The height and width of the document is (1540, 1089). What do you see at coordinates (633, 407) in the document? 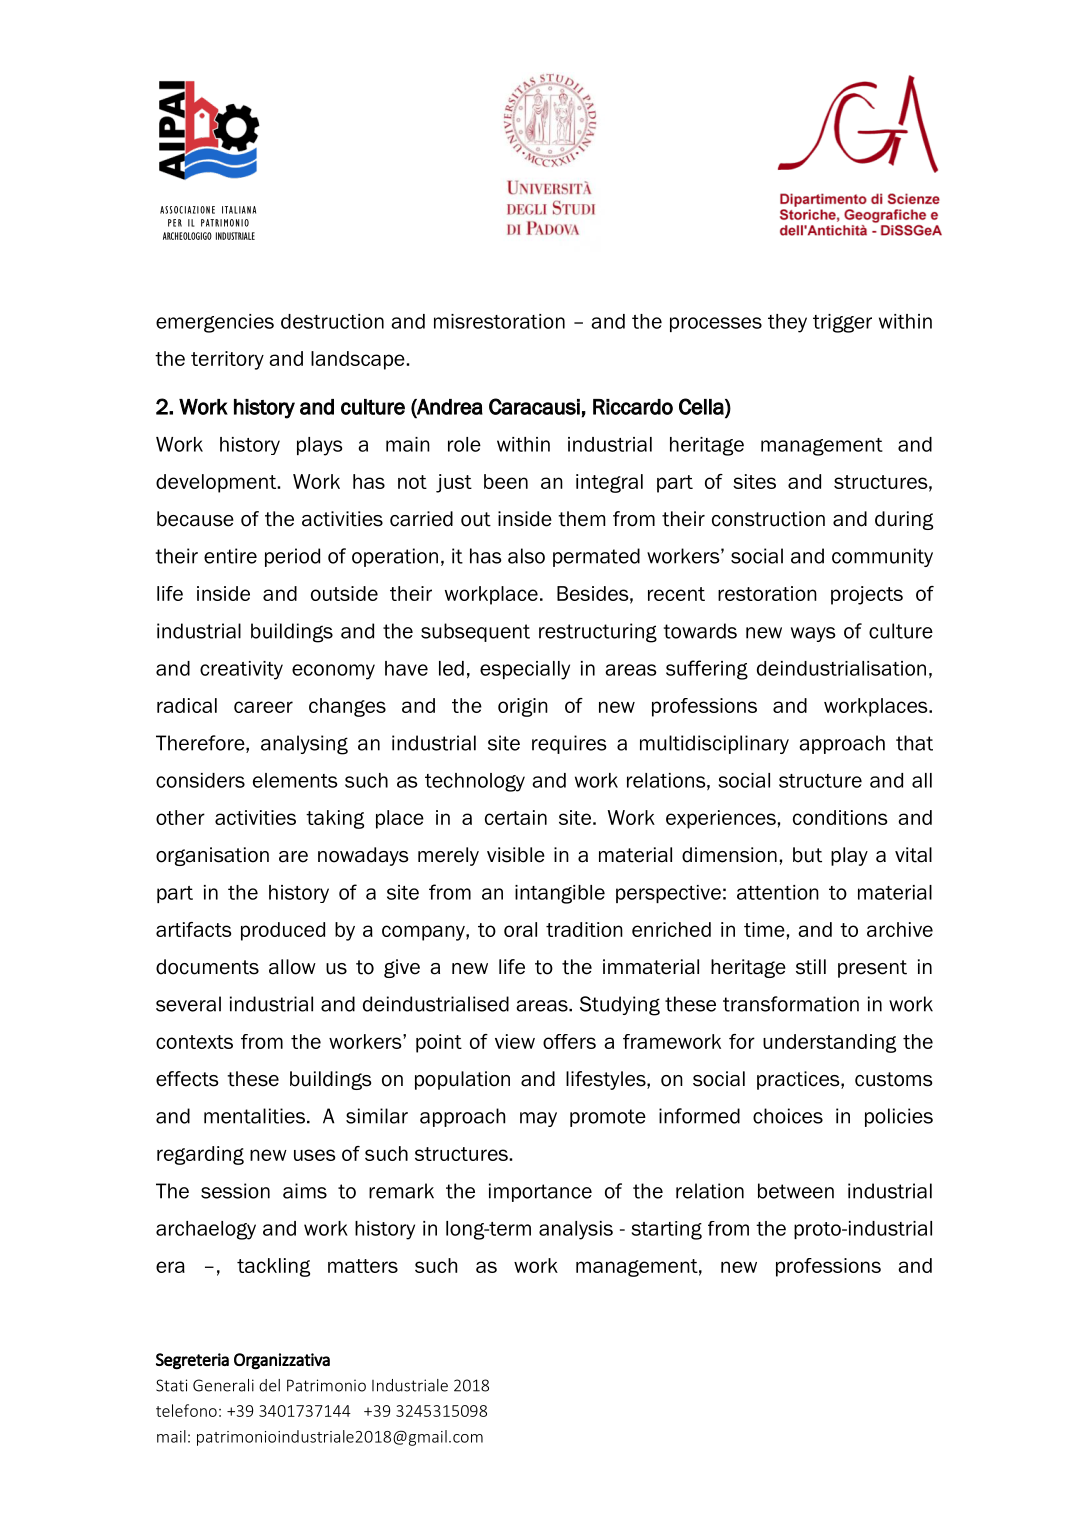
I see `Riccardo` at bounding box center [633, 407].
